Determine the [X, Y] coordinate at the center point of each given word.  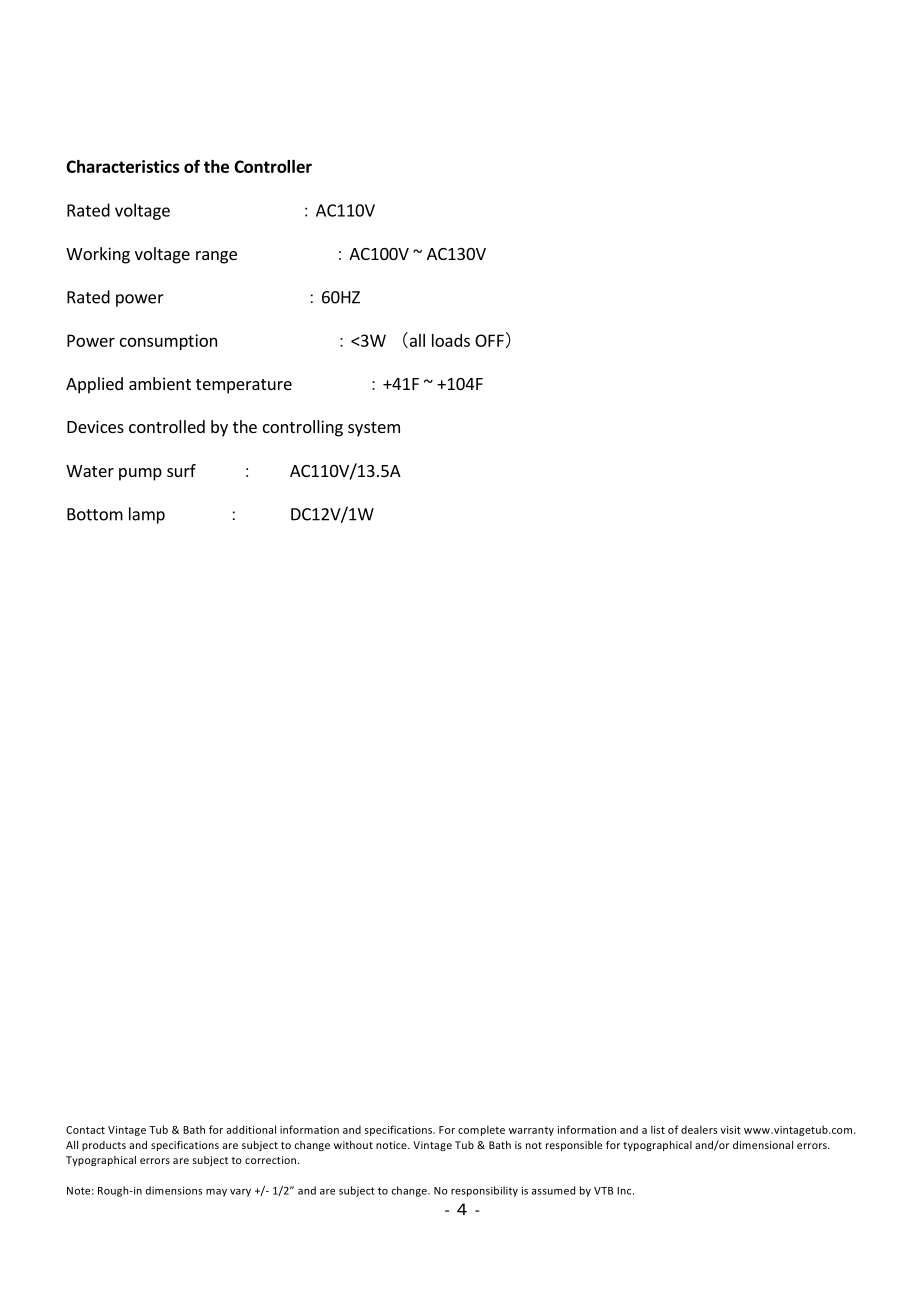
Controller [273, 166]
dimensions [174, 1190]
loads [451, 340]
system [374, 429]
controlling [303, 428]
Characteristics [123, 166]
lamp [147, 515]
